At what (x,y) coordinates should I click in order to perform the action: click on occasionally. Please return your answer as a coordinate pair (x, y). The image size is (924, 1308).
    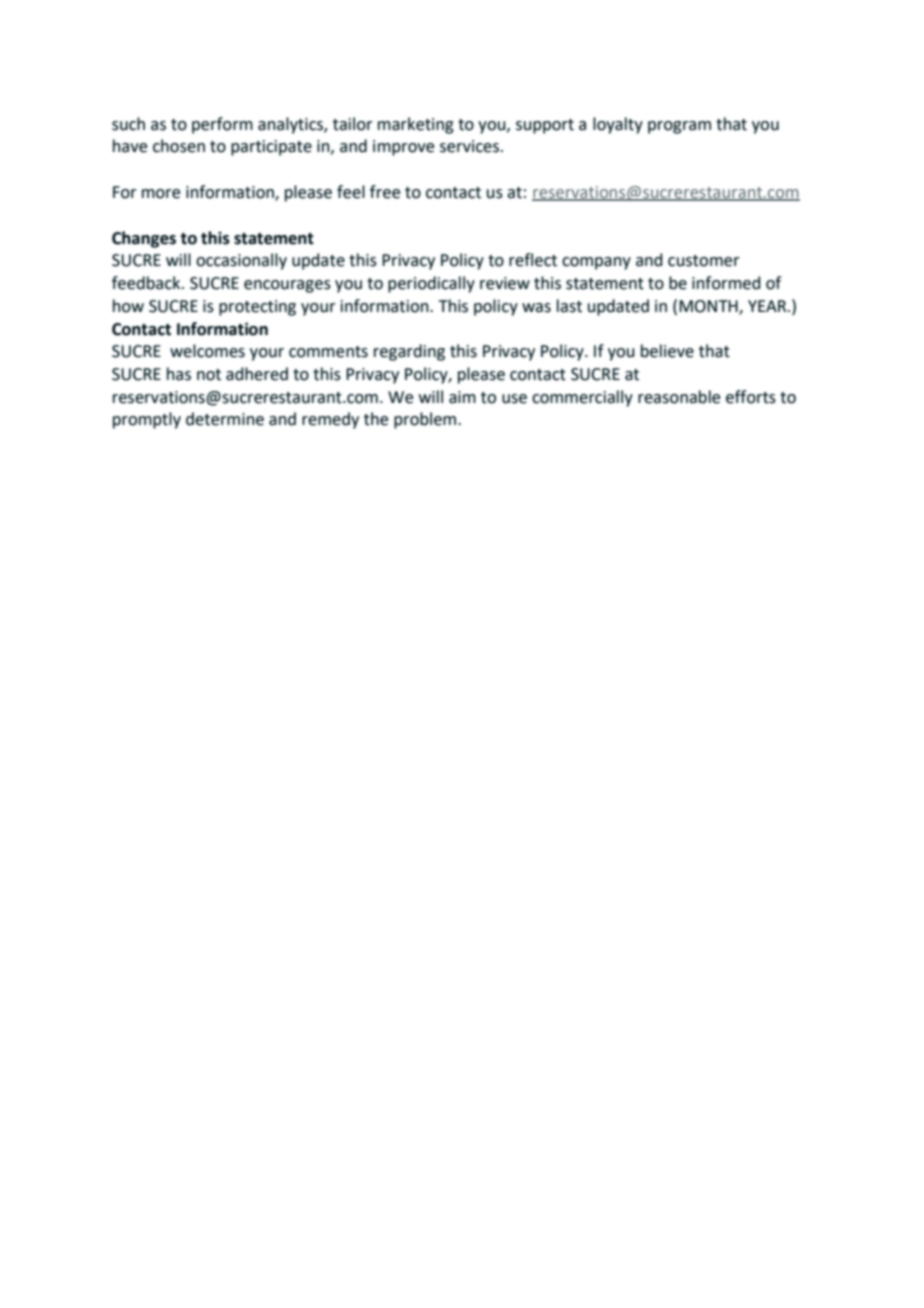
    Looking at the image, I should click on (241, 261).
